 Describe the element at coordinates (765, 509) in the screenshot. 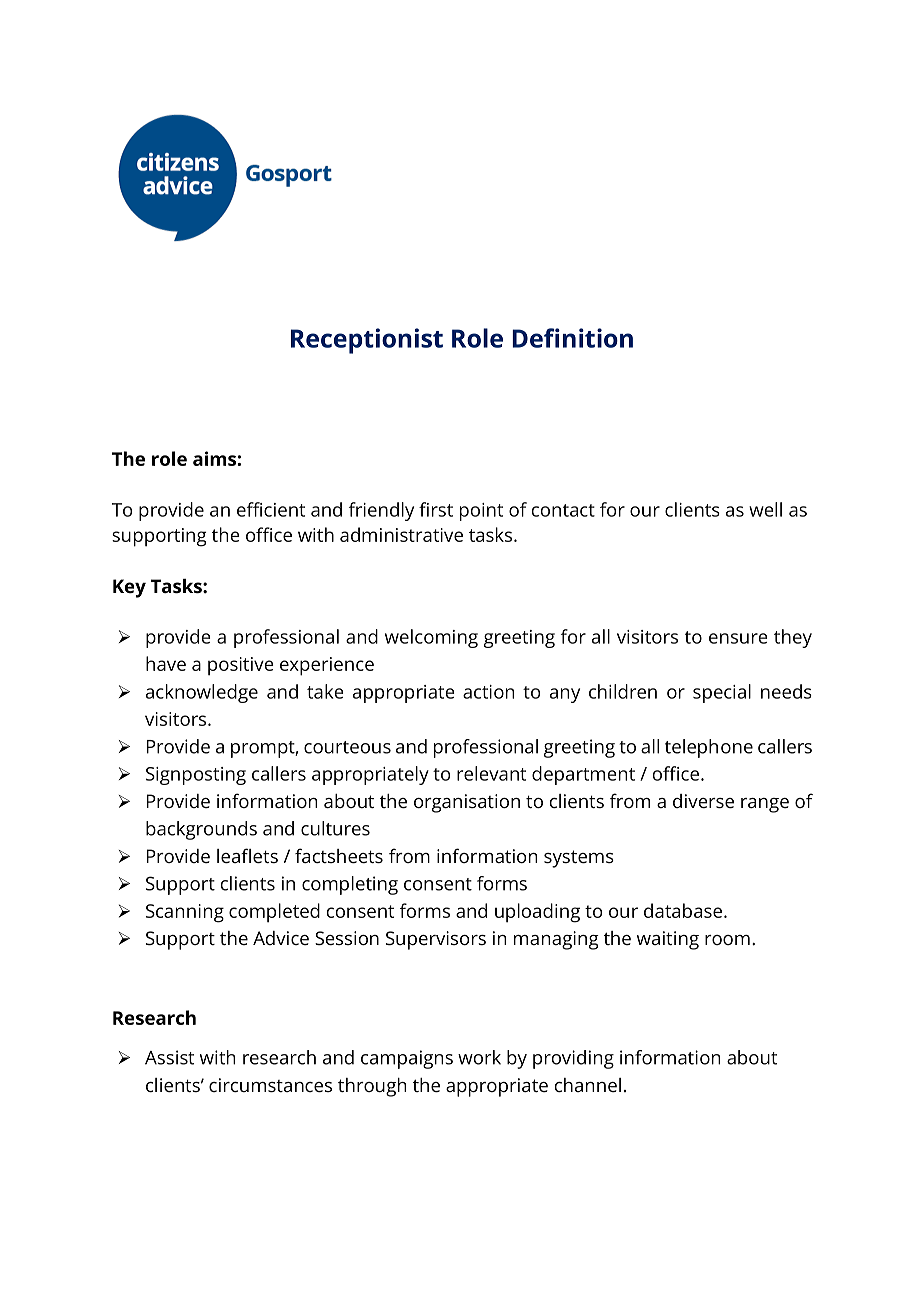

I see `well` at that location.
